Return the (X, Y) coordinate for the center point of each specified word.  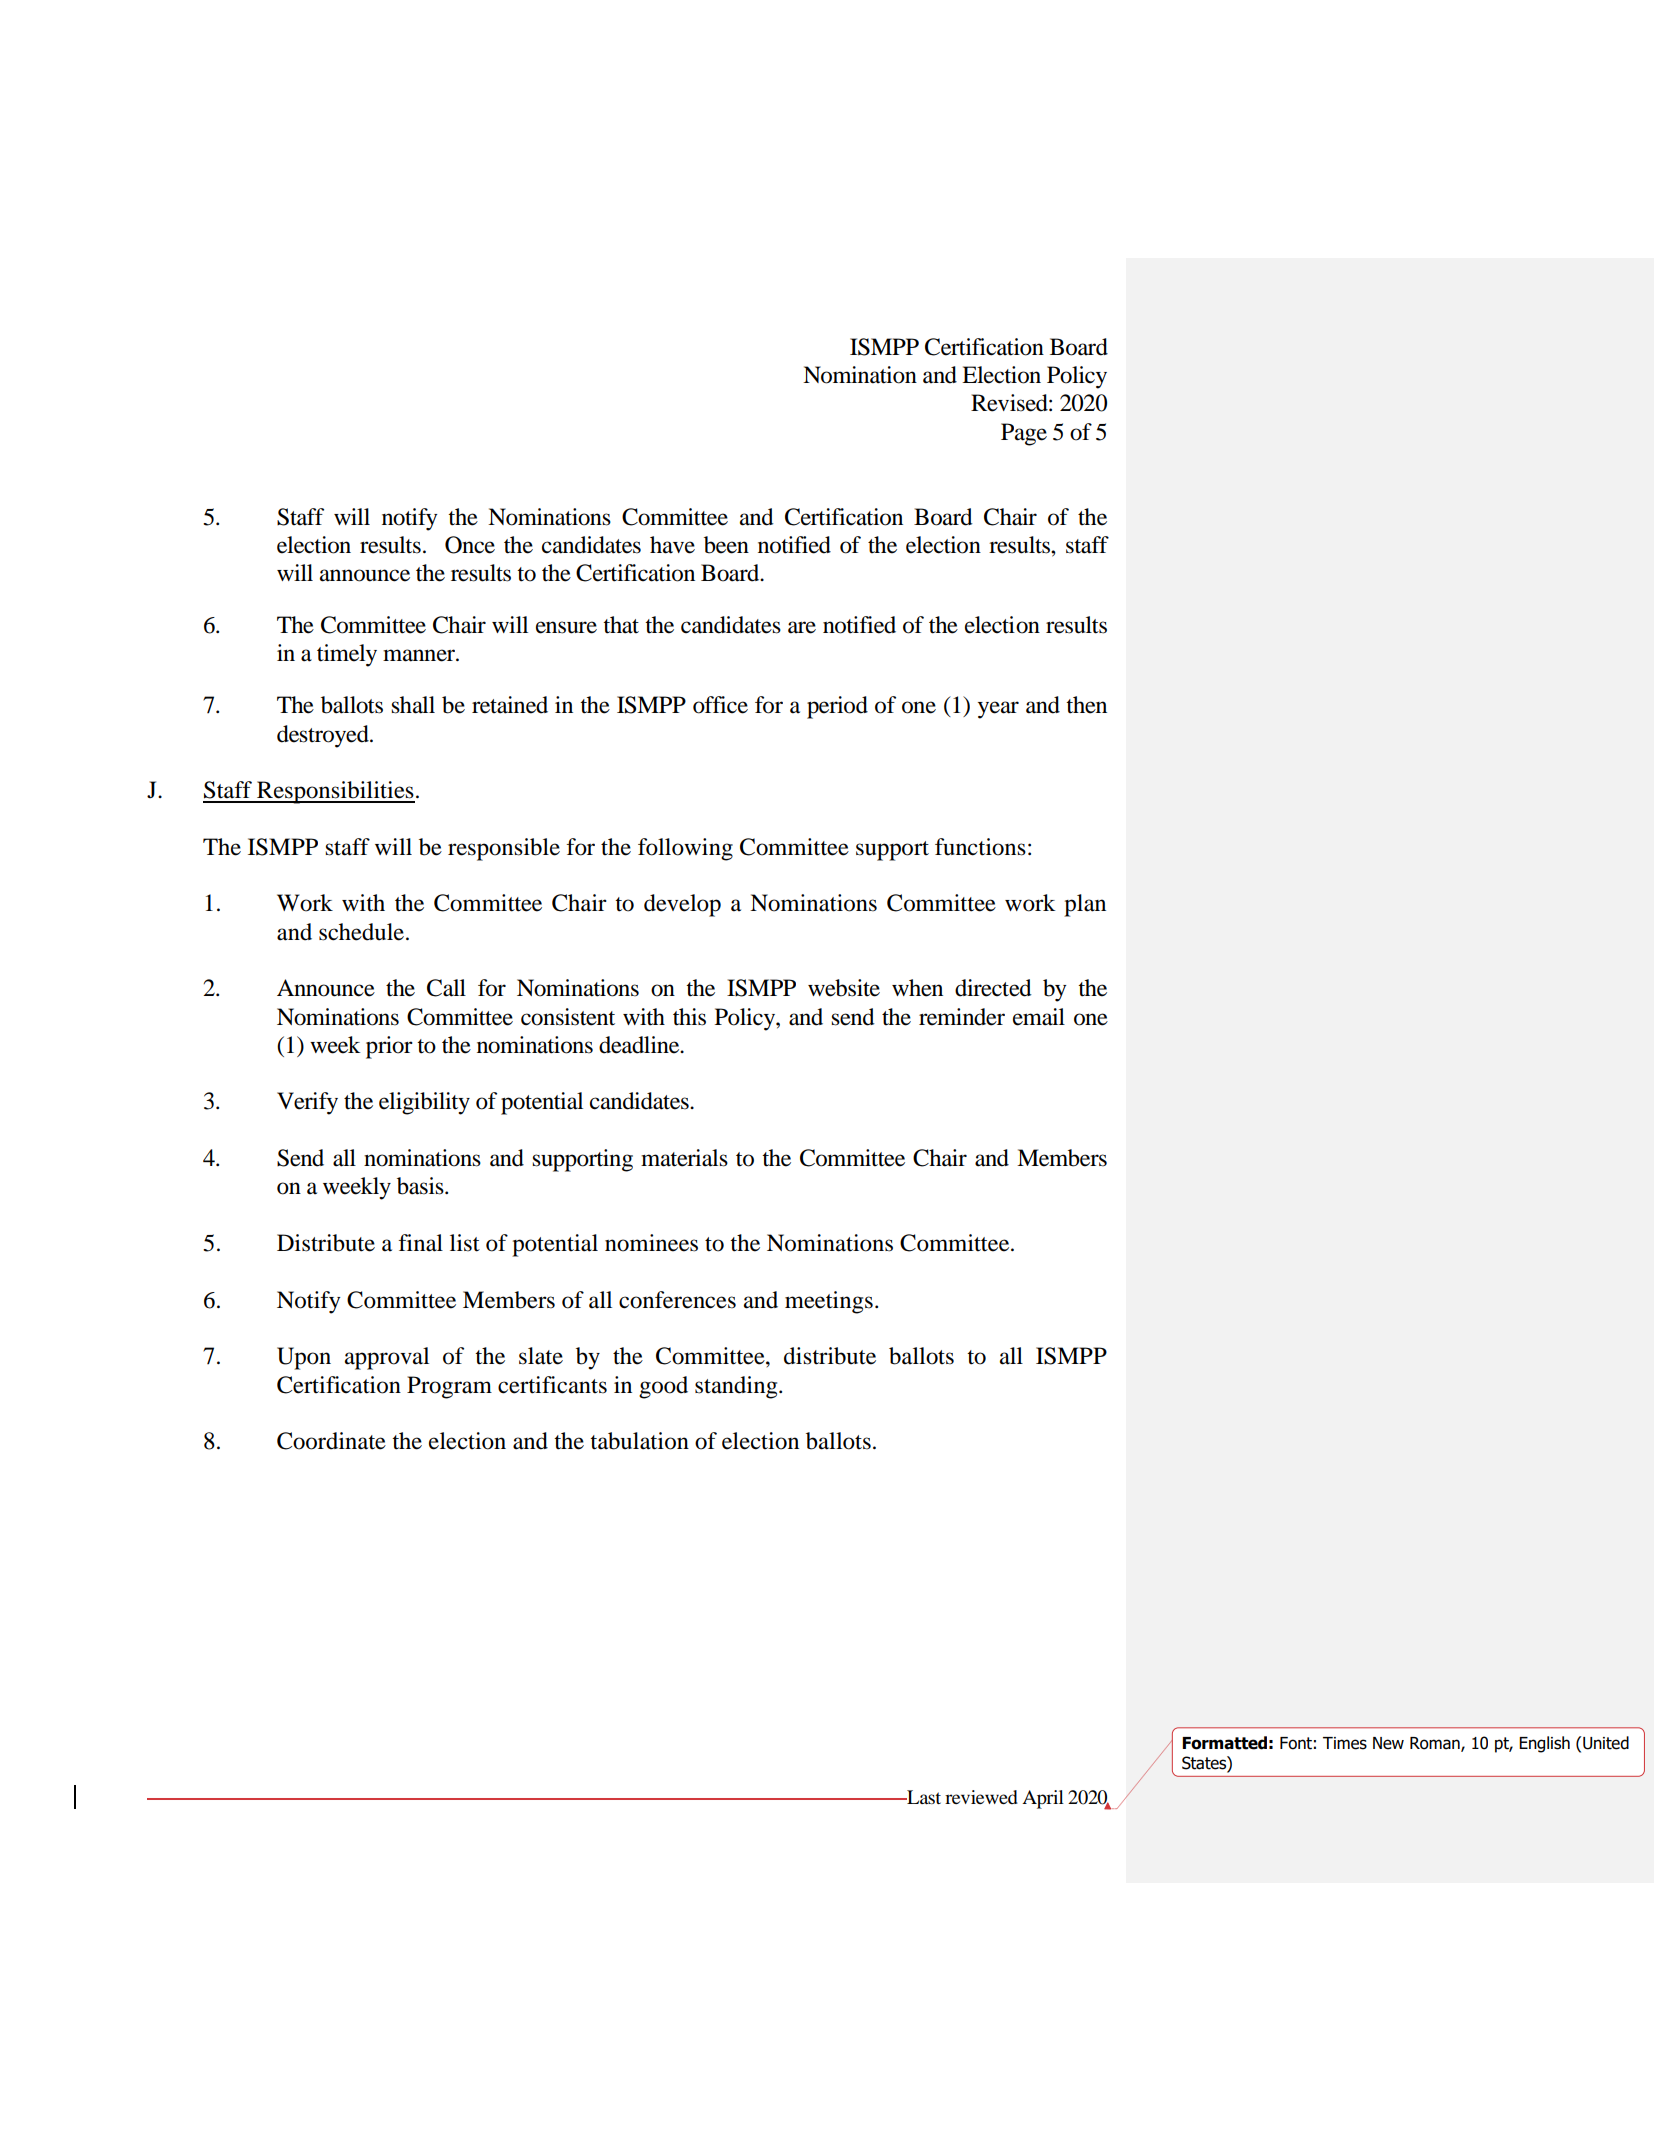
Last (923, 1797)
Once (470, 545)
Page (1024, 434)
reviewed (981, 1797)
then (1086, 705)
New (1388, 1743)
